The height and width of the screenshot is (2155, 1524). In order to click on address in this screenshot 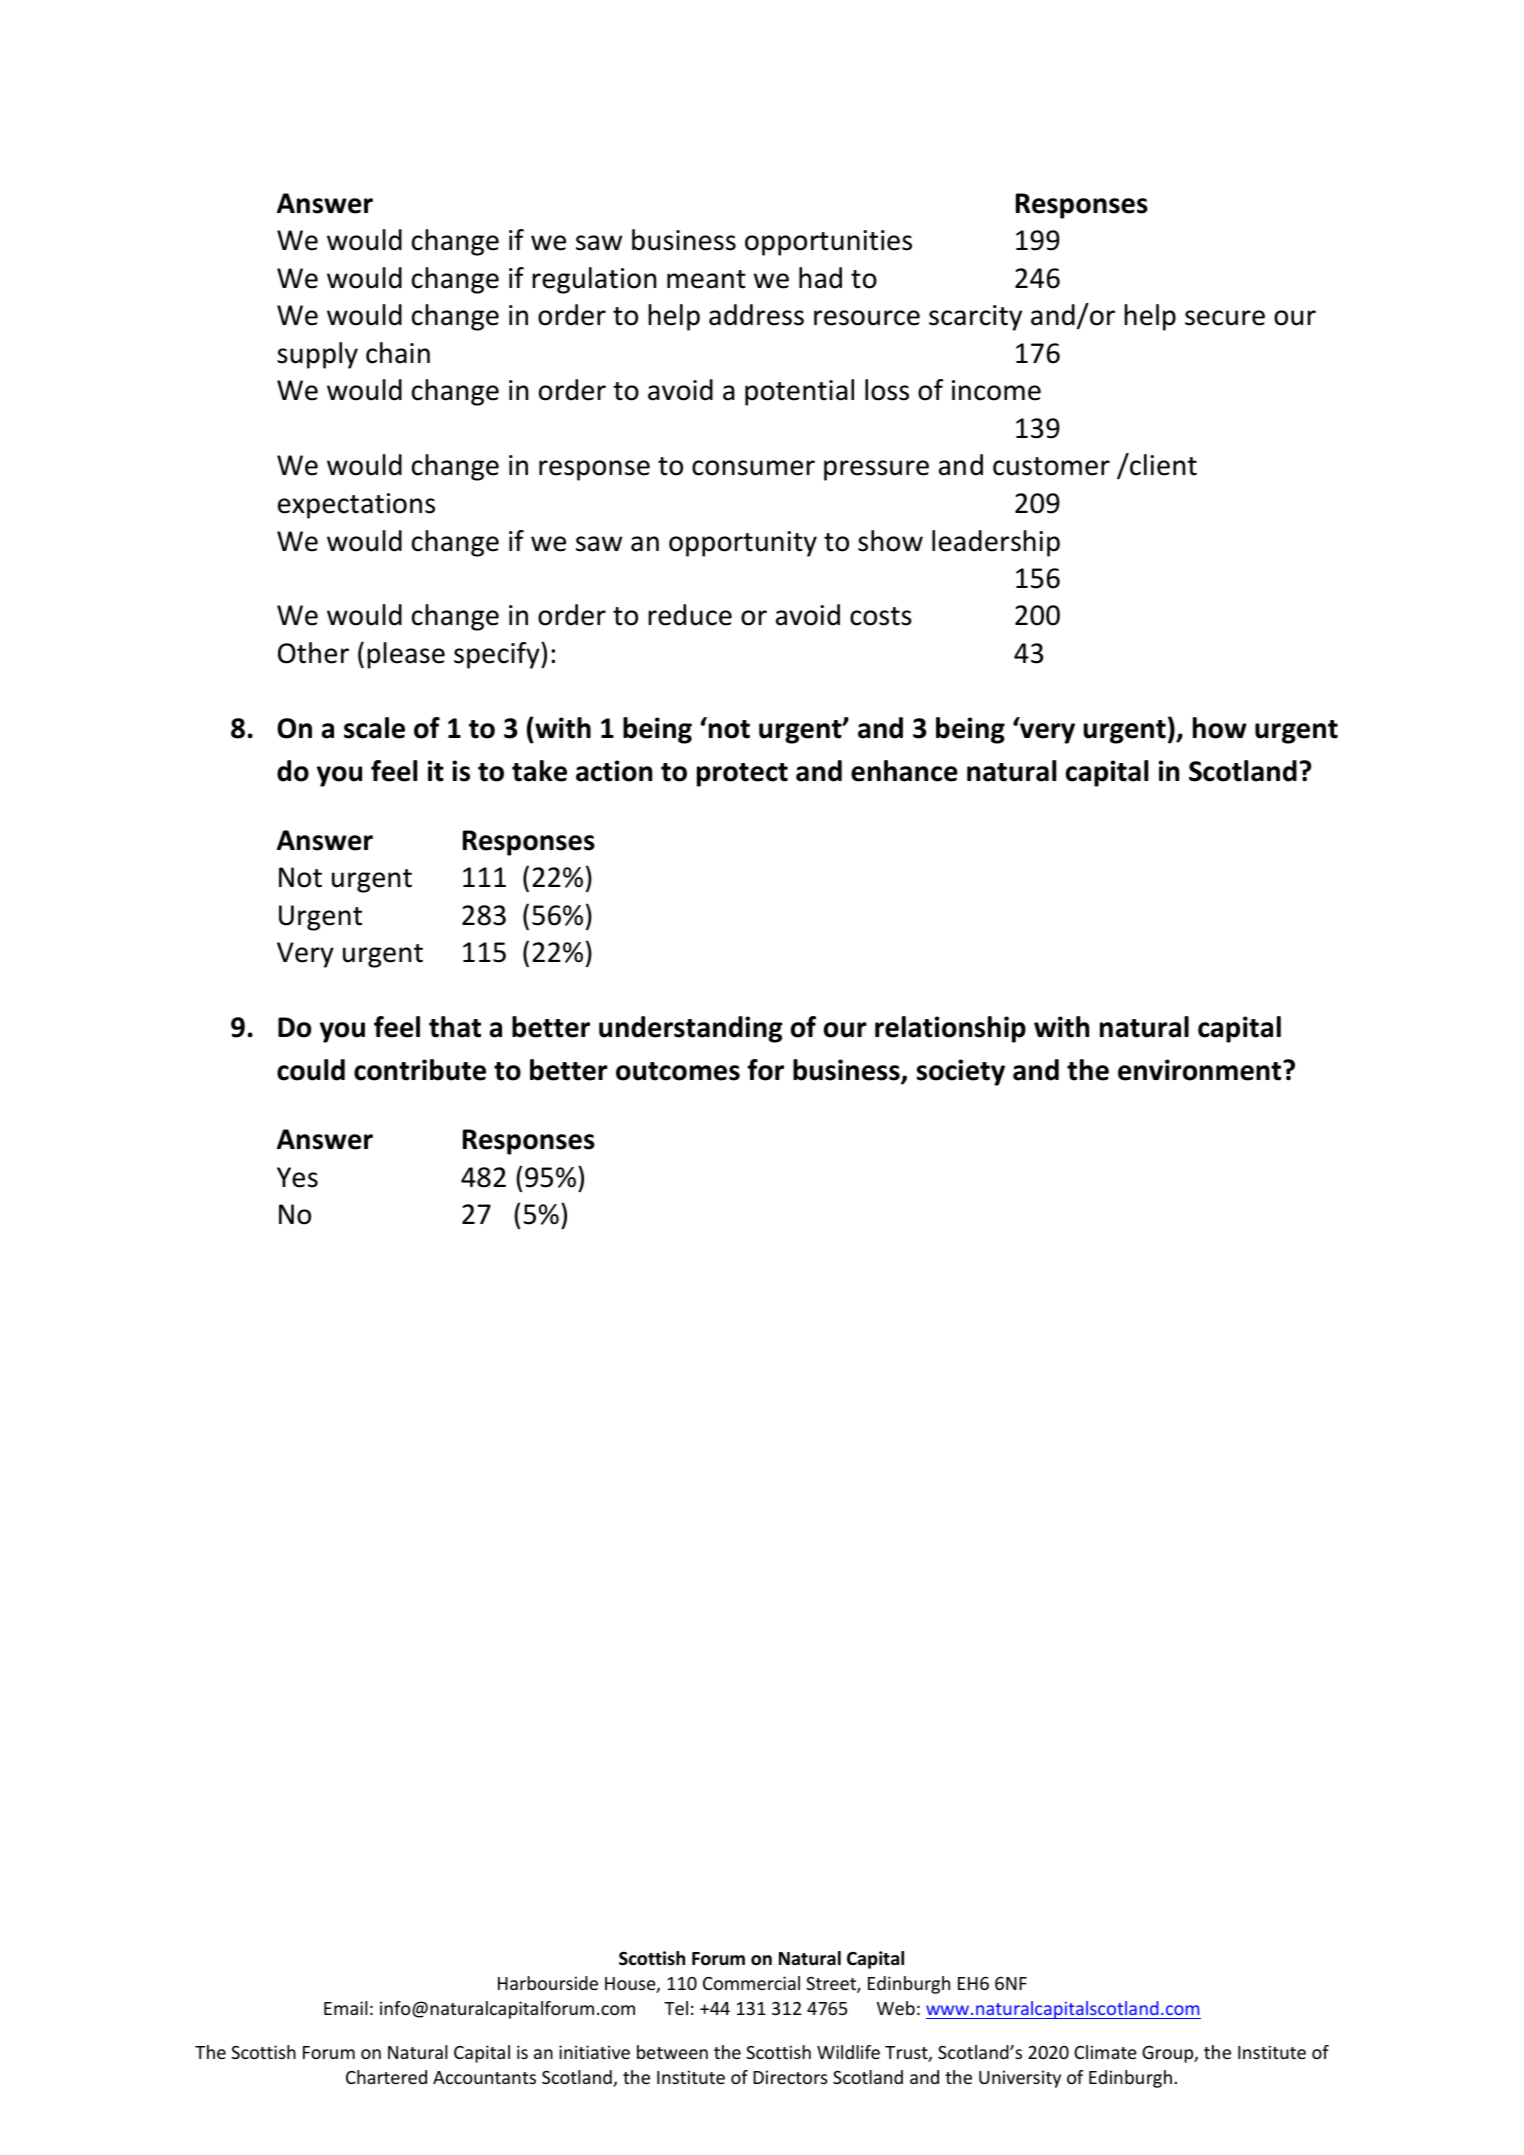, I will do `click(756, 315)`.
